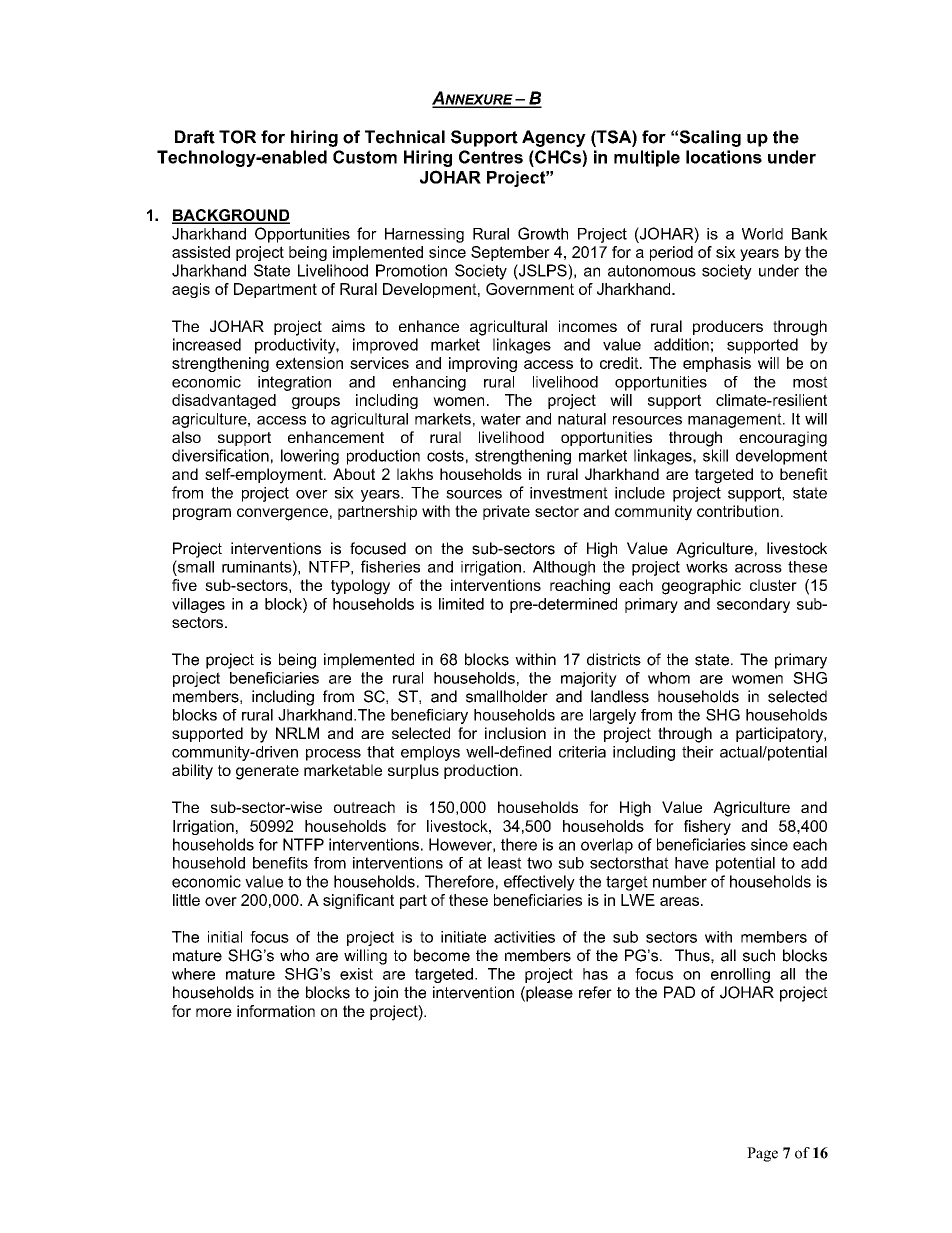 This document has height=1233, width=952. What do you see at coordinates (738, 511) in the document?
I see `contribution` at bounding box center [738, 511].
